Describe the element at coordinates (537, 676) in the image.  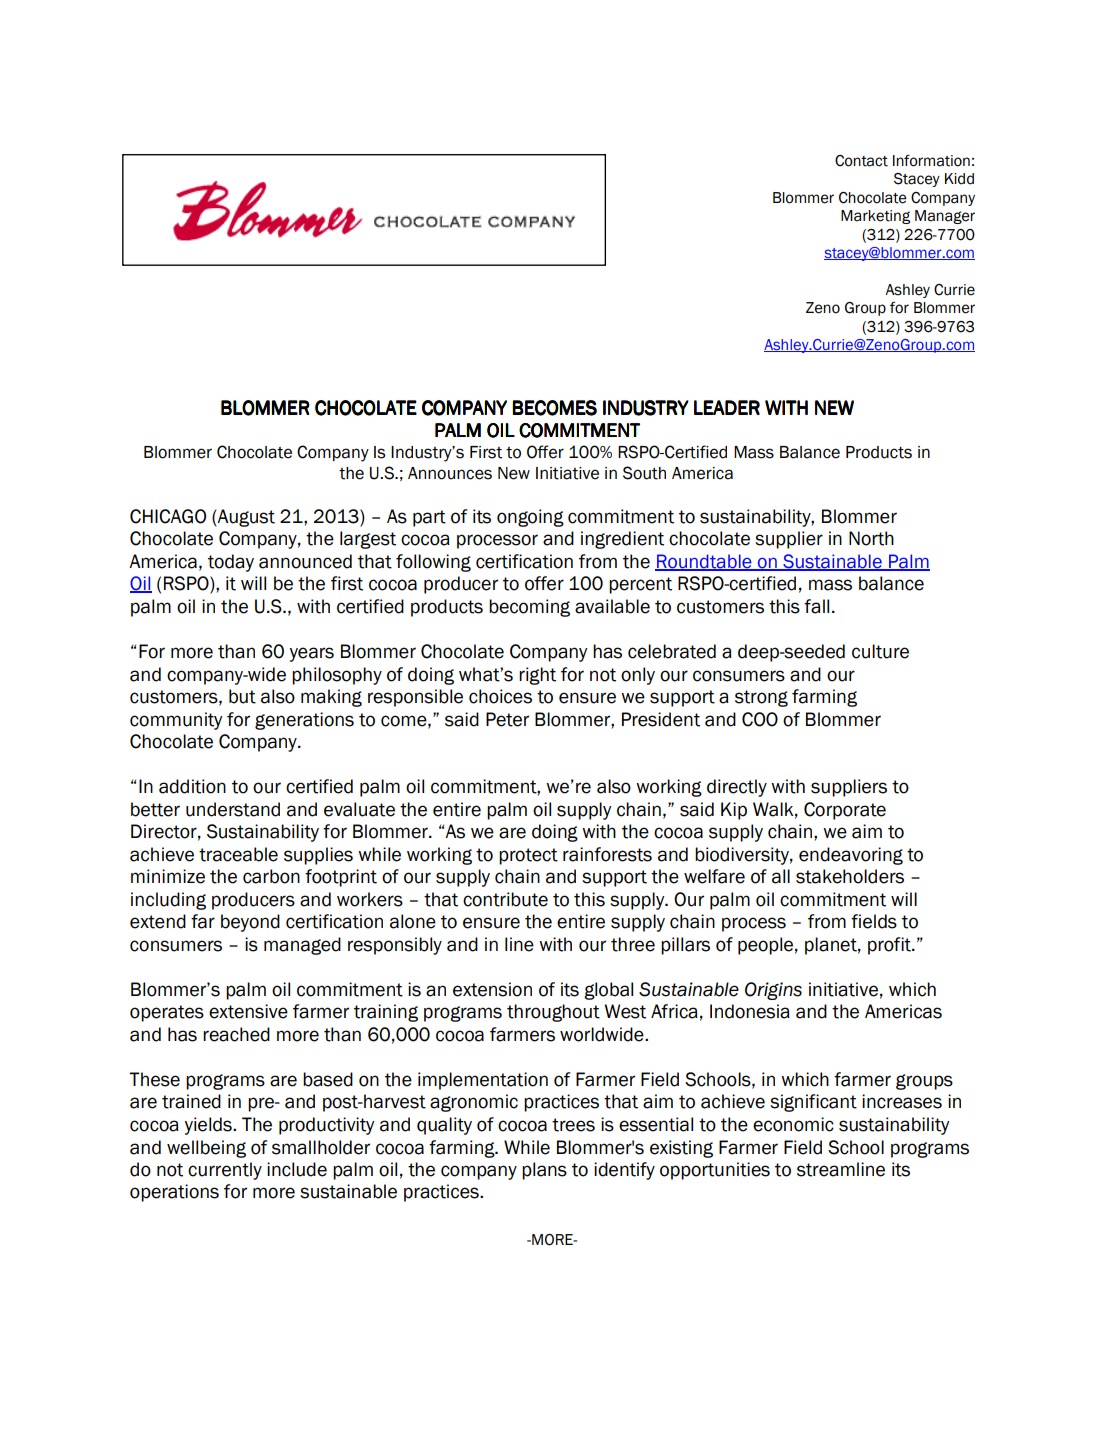
I see `right` at that location.
